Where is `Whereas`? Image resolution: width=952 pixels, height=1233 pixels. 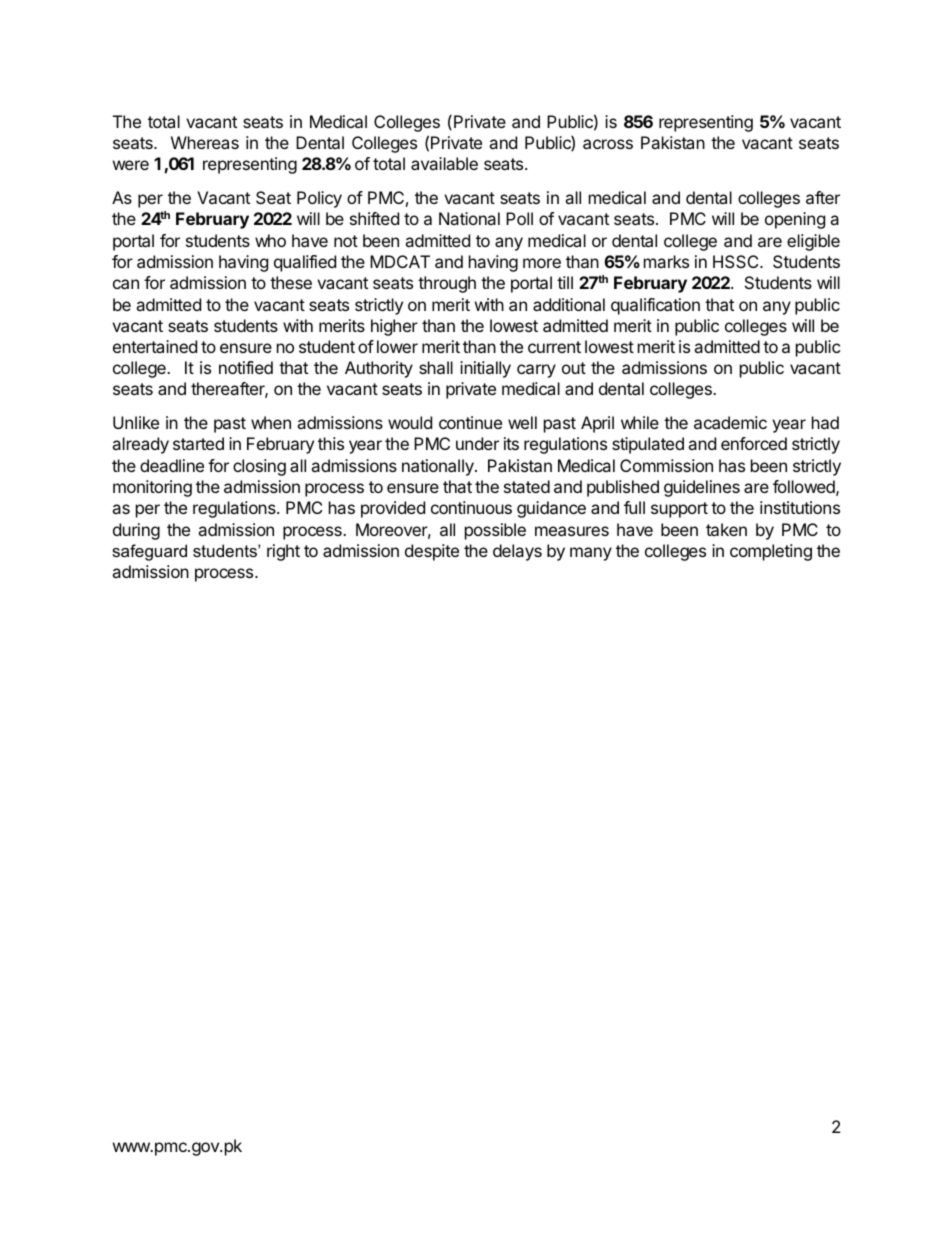
Whereas is located at coordinates (205, 142).
